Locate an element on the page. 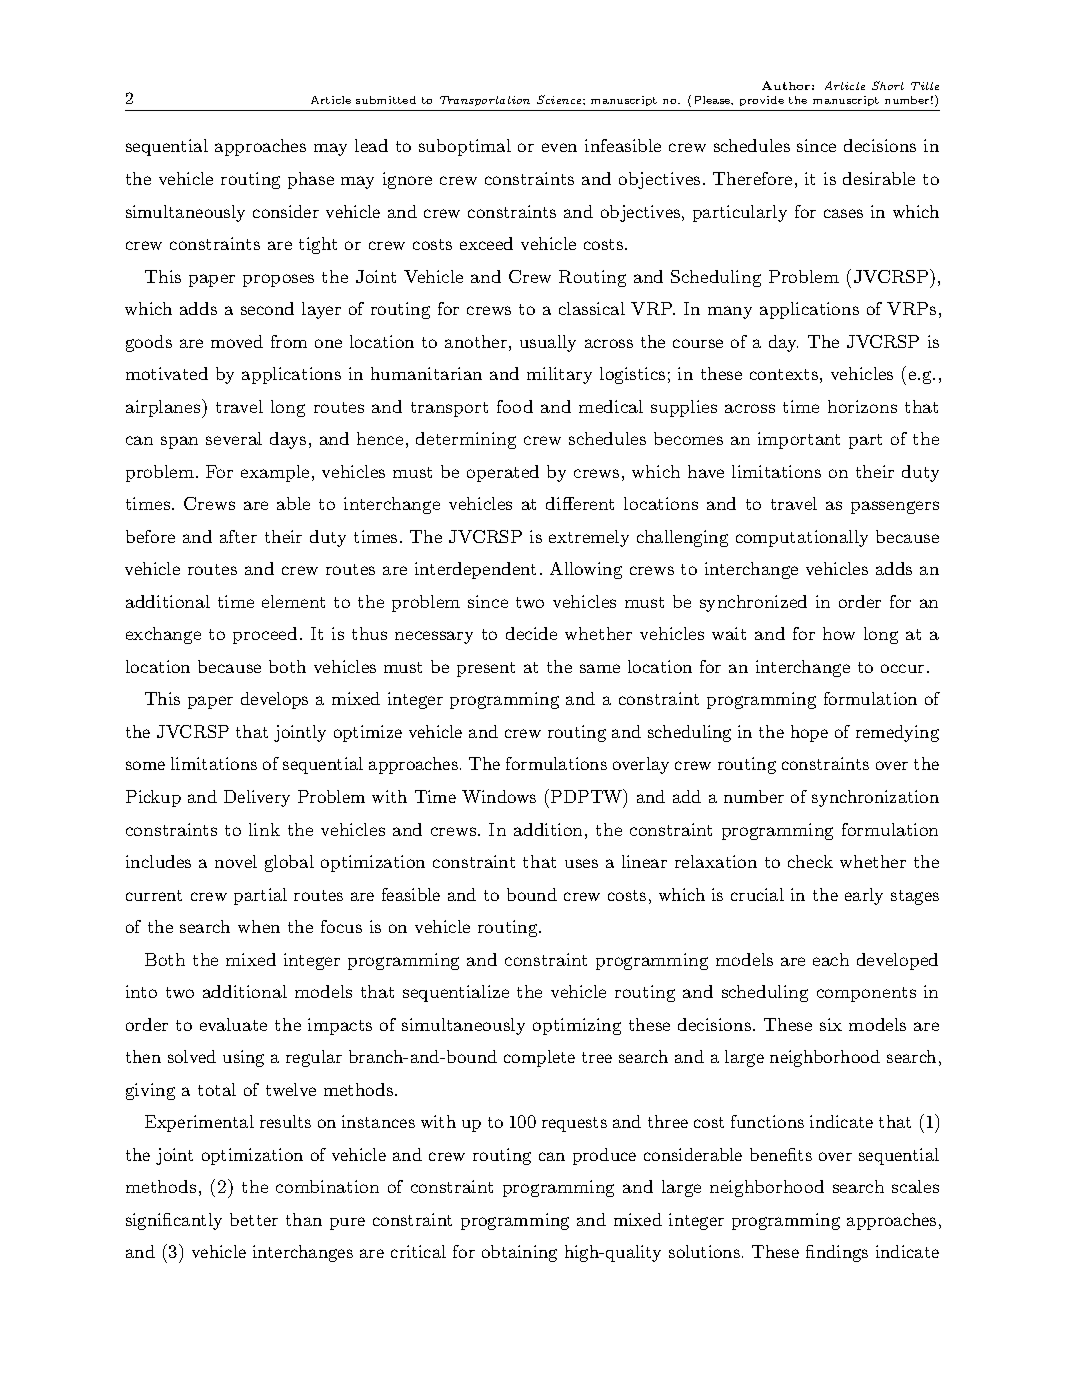  provide is located at coordinates (762, 101).
